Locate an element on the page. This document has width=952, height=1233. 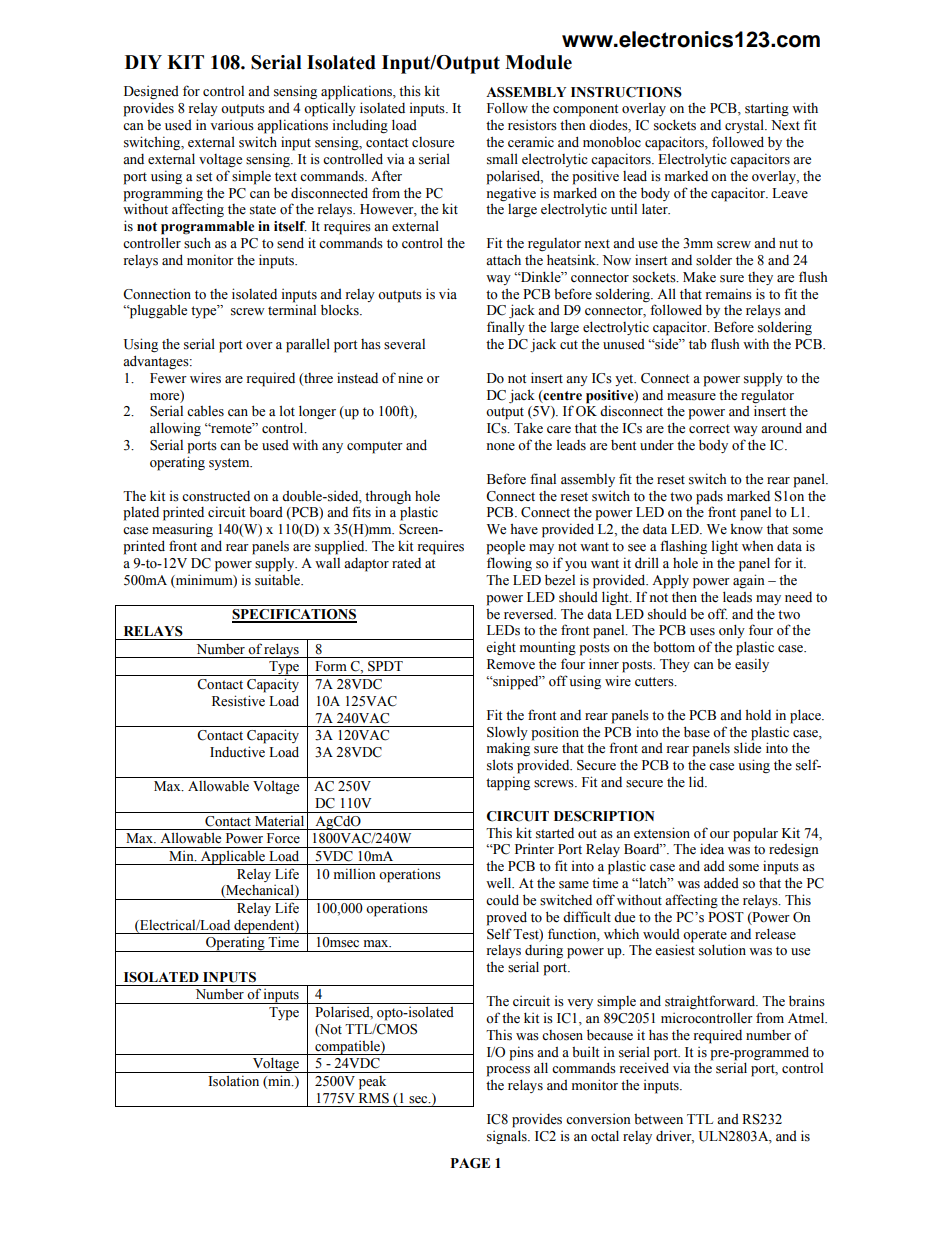
between is located at coordinates (658, 1119).
